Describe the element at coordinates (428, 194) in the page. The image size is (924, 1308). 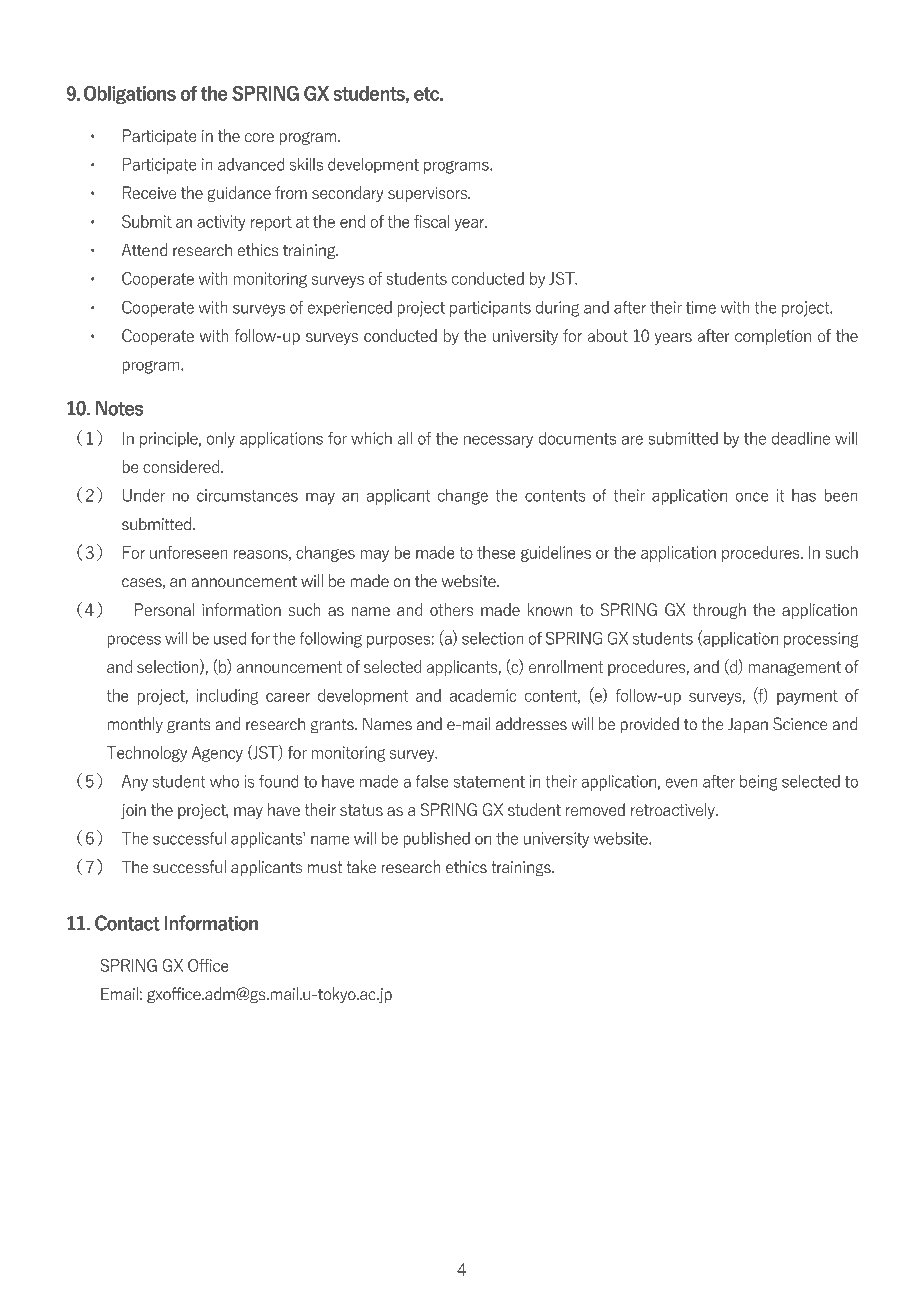
I see `supervisors` at that location.
